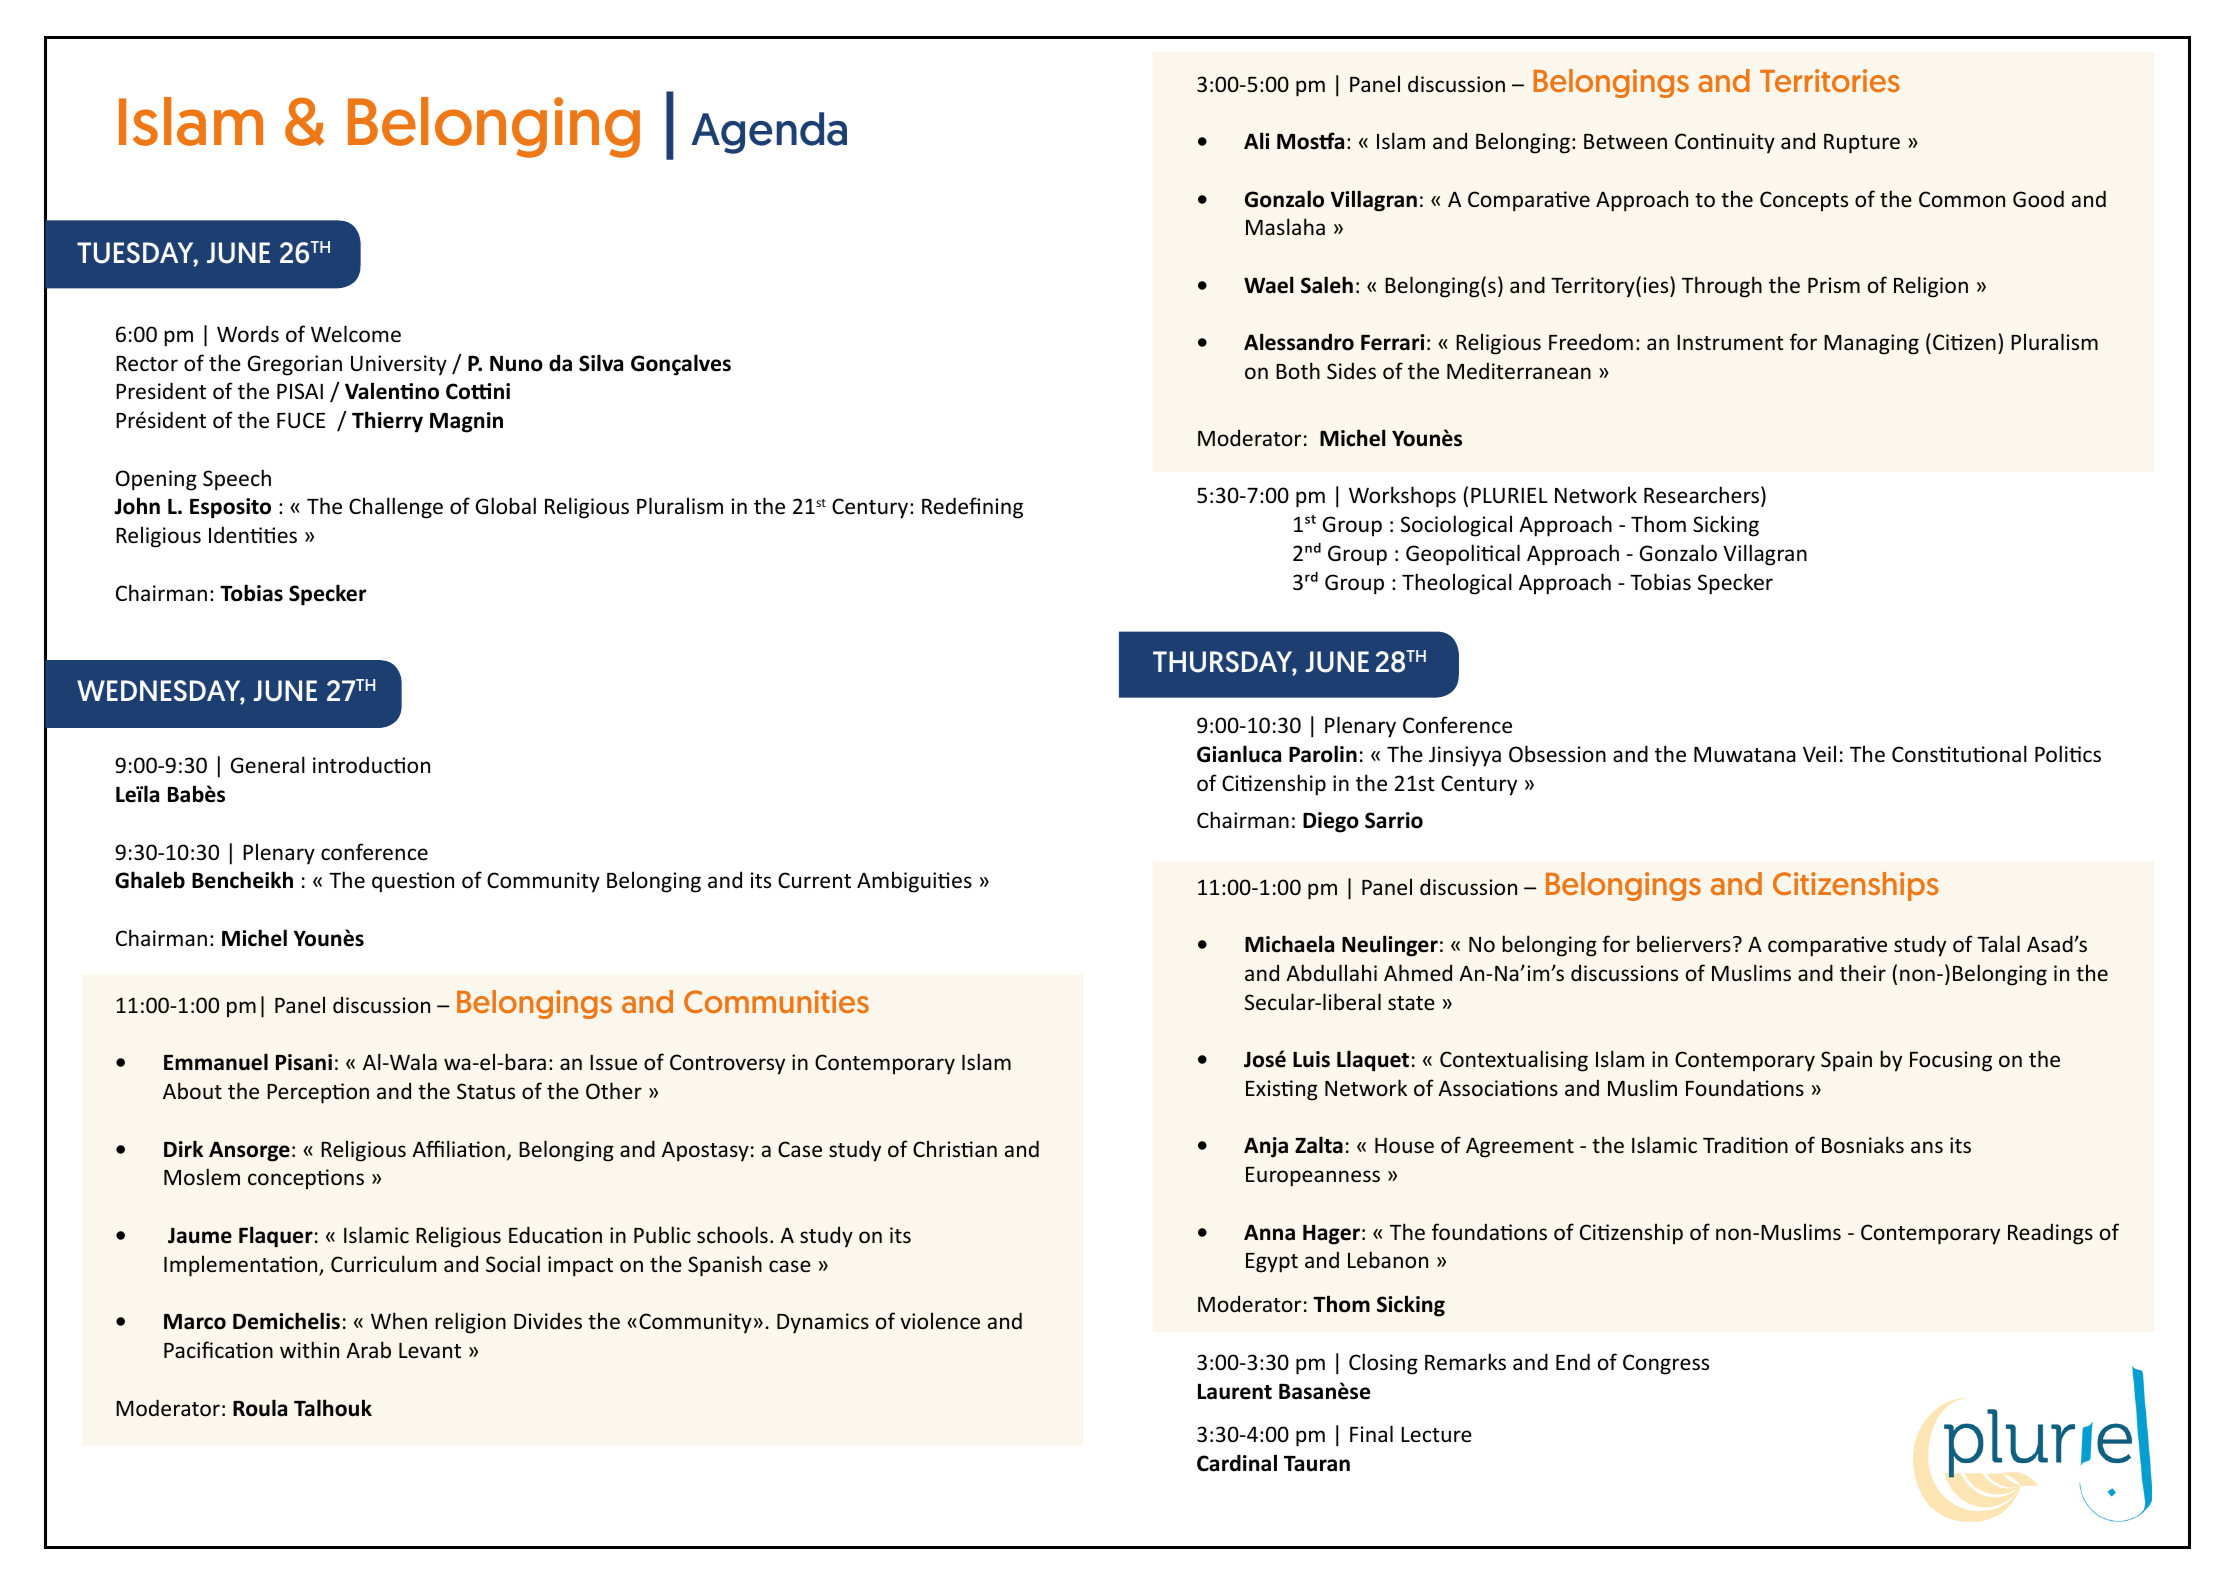 The height and width of the document is (1585, 2235). What do you see at coordinates (1862, 144) in the document?
I see `Rupture` at bounding box center [1862, 144].
